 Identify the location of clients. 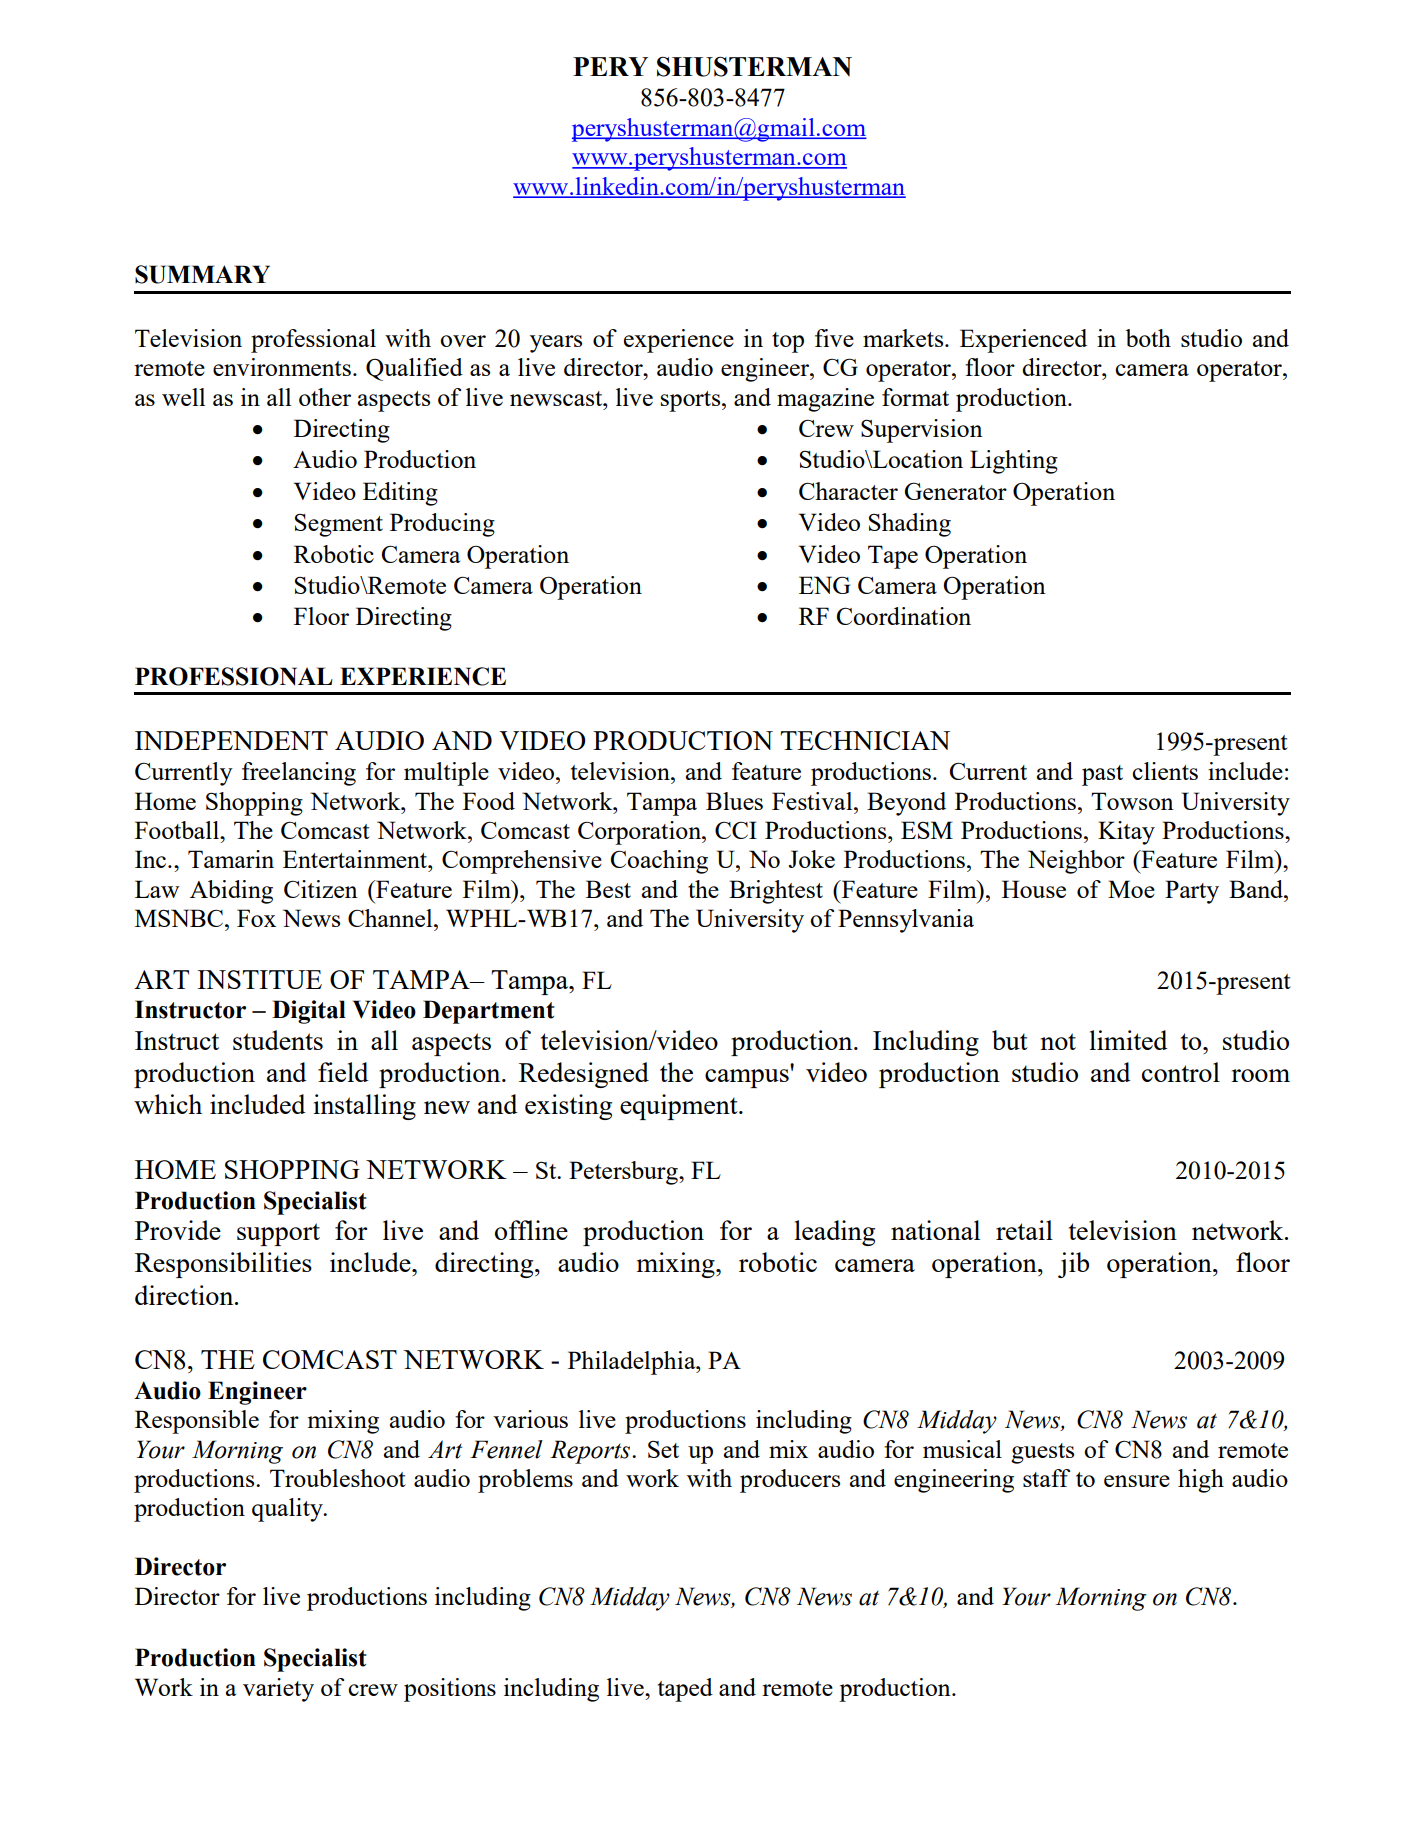
(1165, 771).
